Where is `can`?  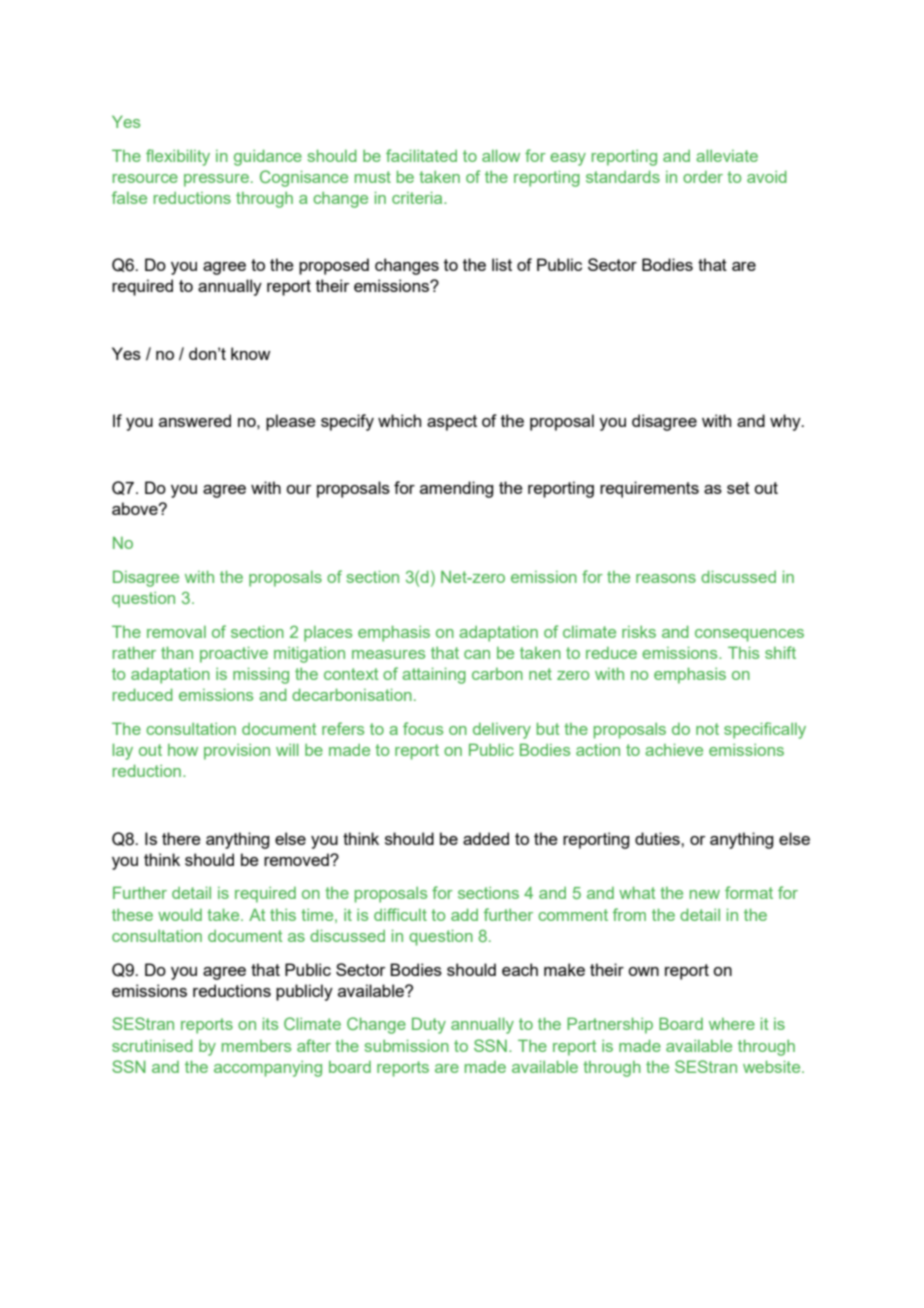 can is located at coordinates (477, 654).
